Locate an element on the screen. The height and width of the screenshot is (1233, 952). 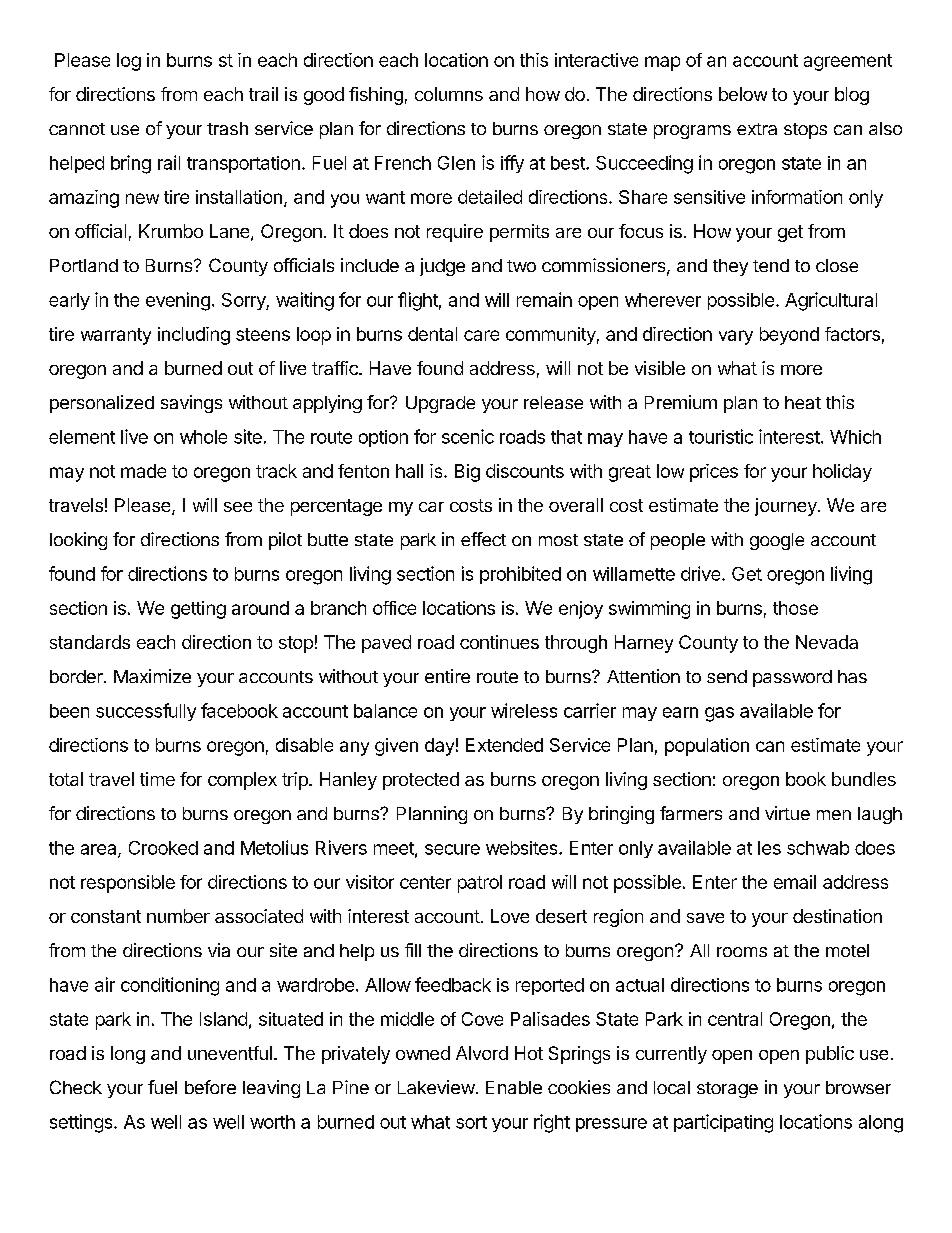
trash is located at coordinates (227, 128).
